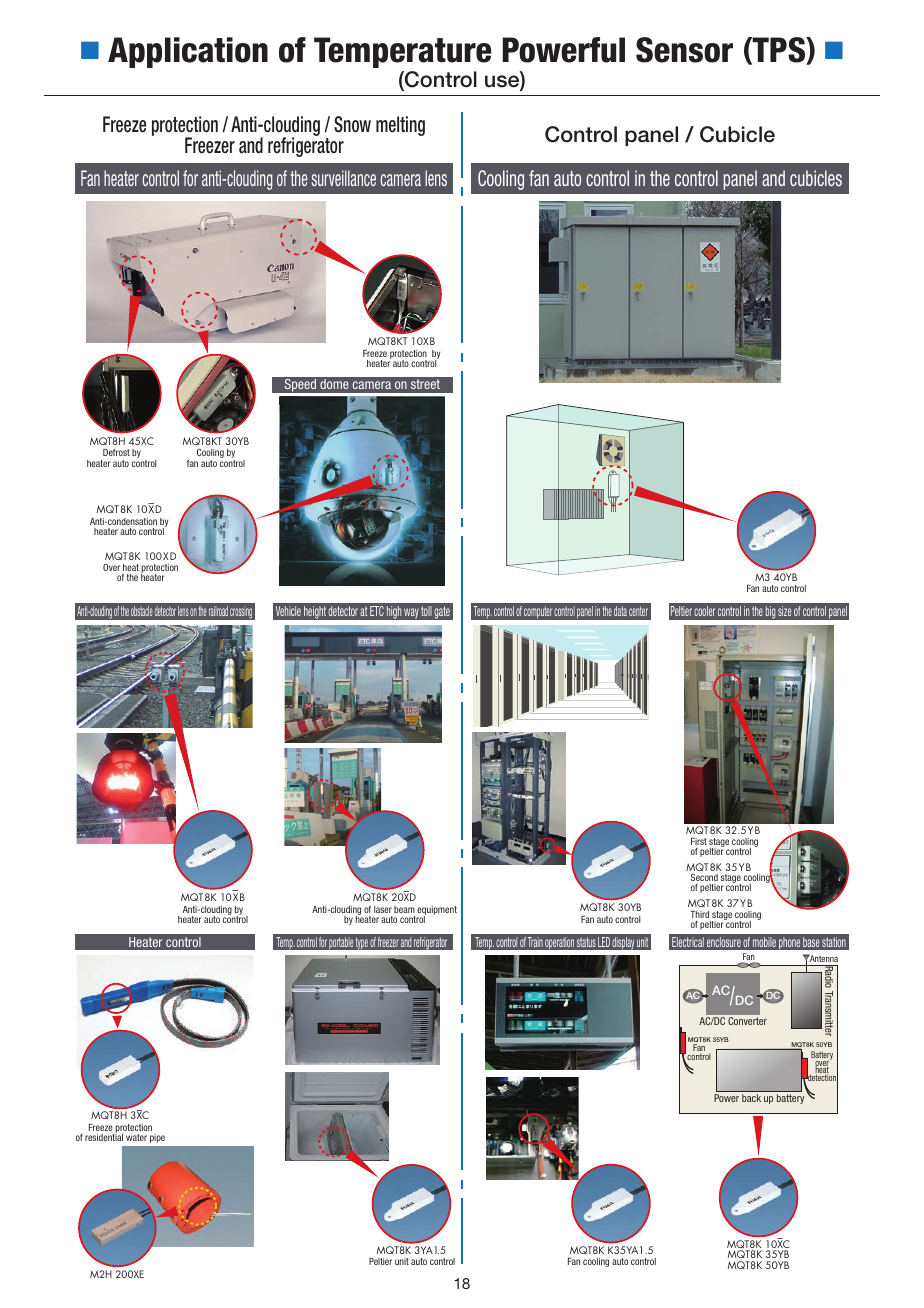  What do you see at coordinates (383, 909) in the document?
I see `laser` at bounding box center [383, 909].
